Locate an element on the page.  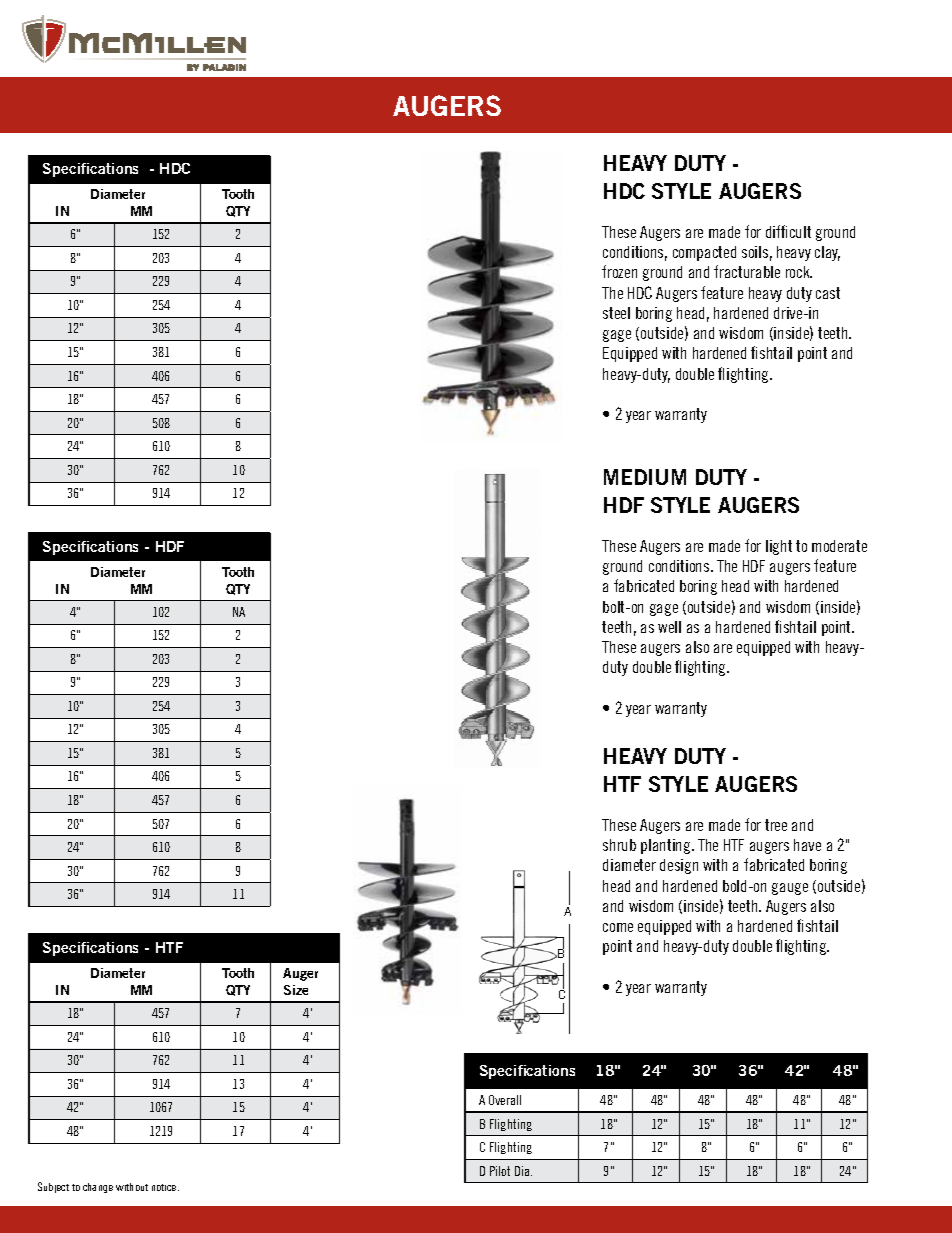
notice is located at coordinates (165, 1187).
